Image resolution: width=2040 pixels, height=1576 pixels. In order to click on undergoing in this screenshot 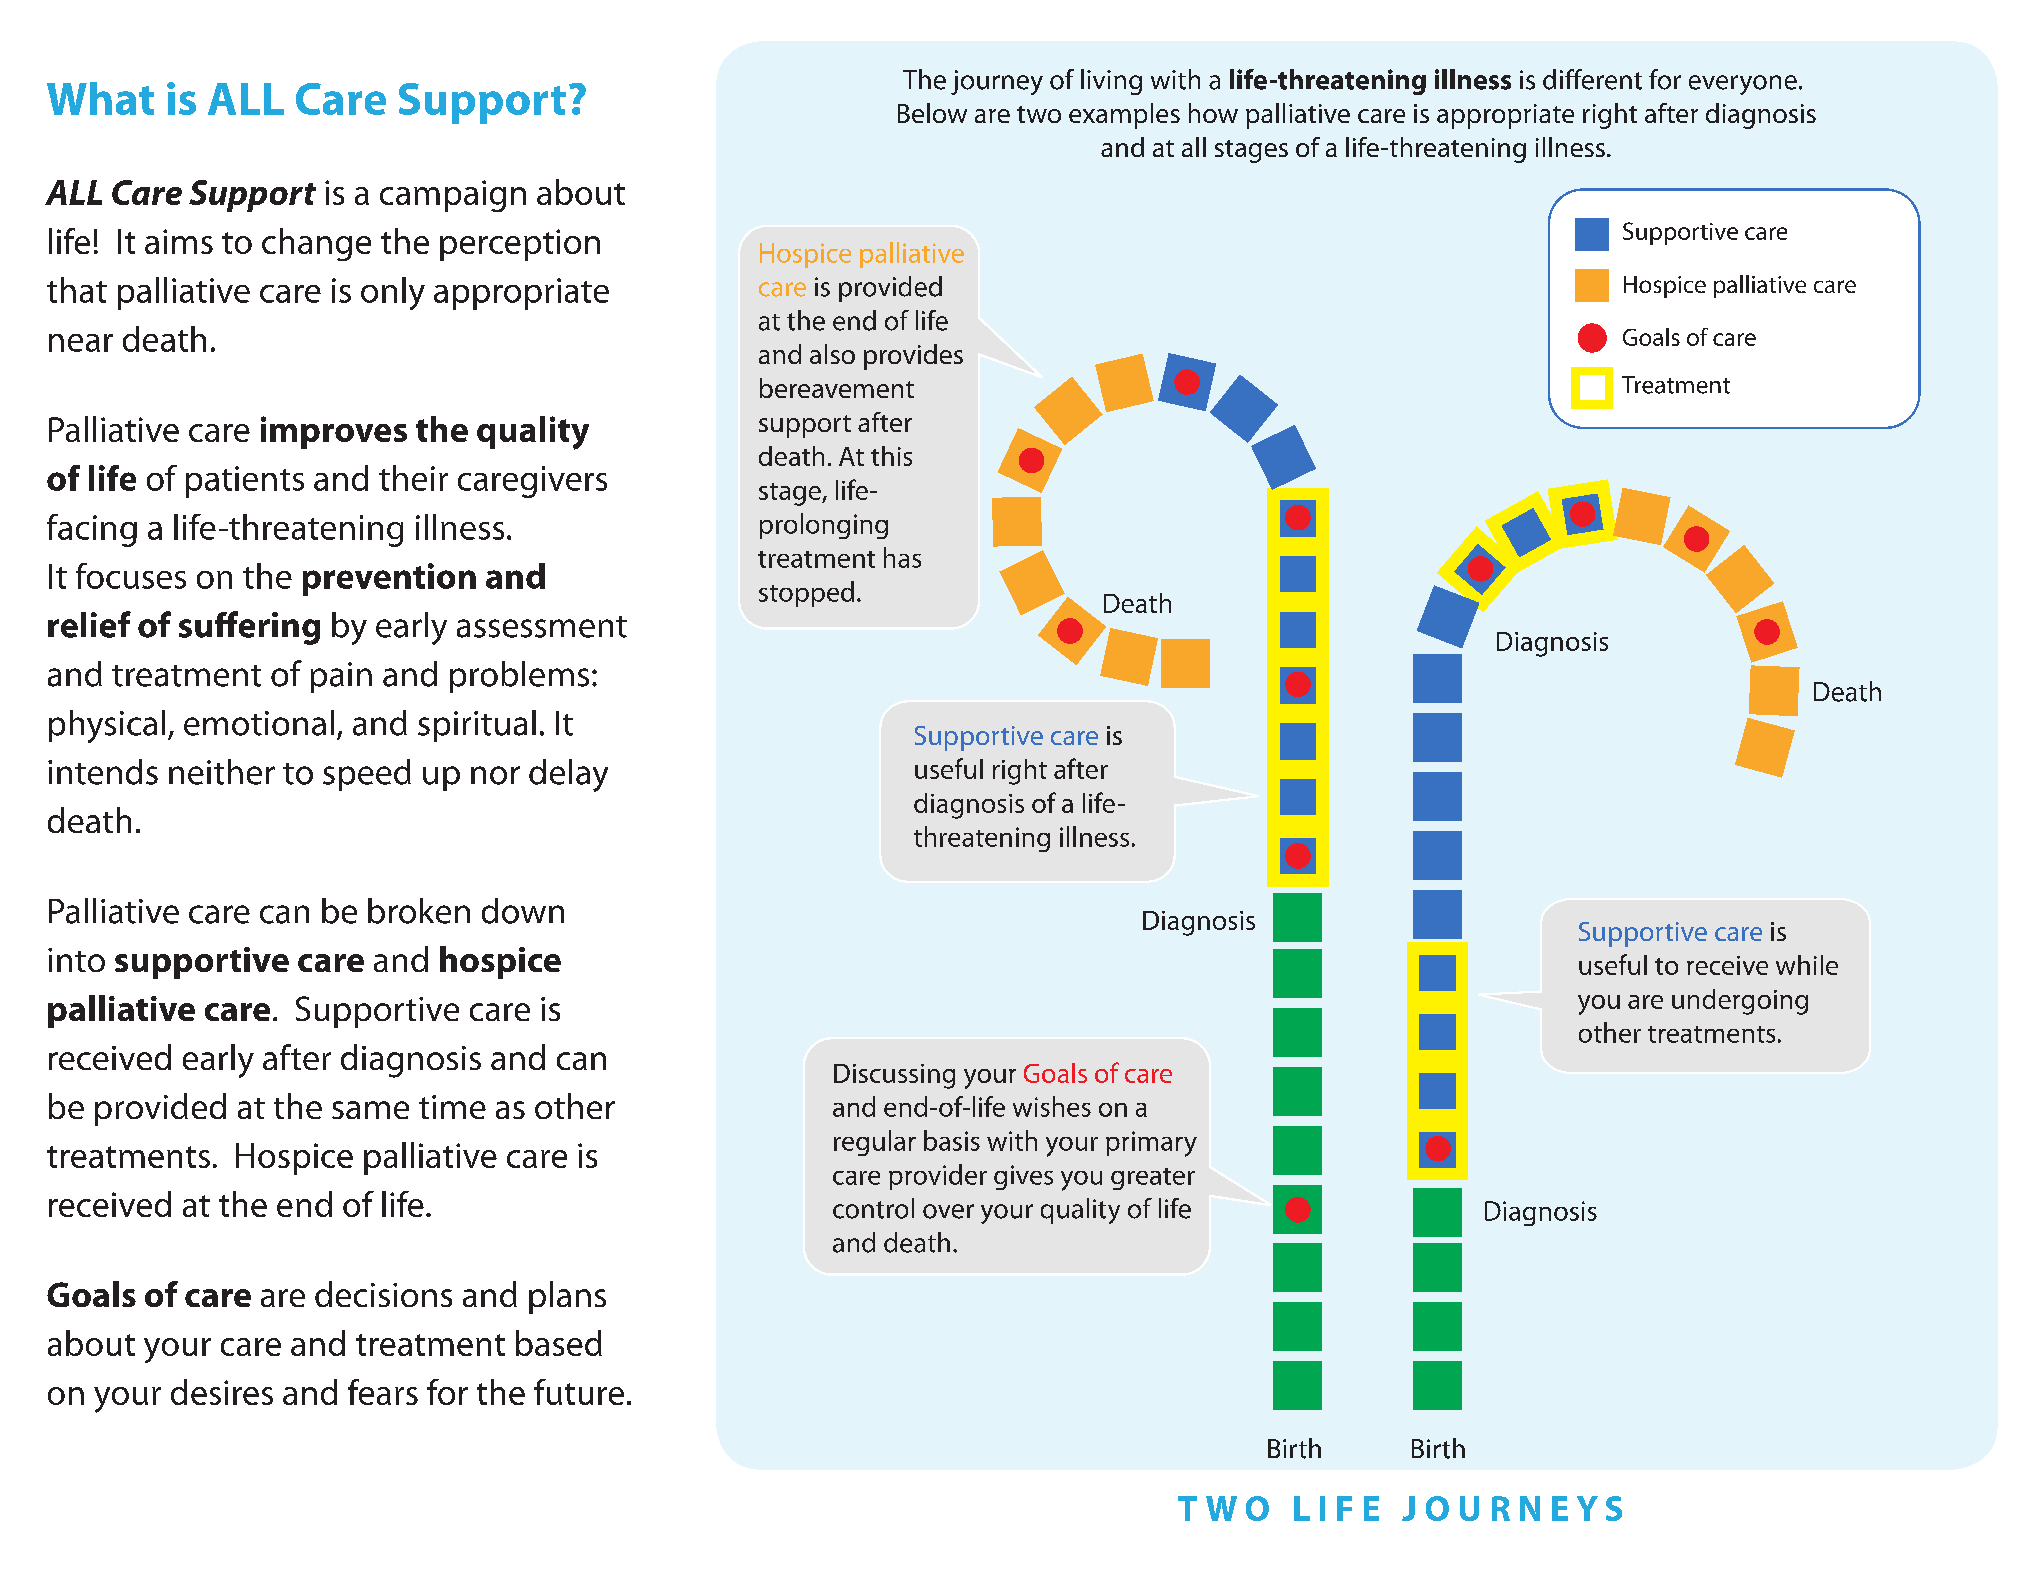, I will do `click(1740, 1002)`.
